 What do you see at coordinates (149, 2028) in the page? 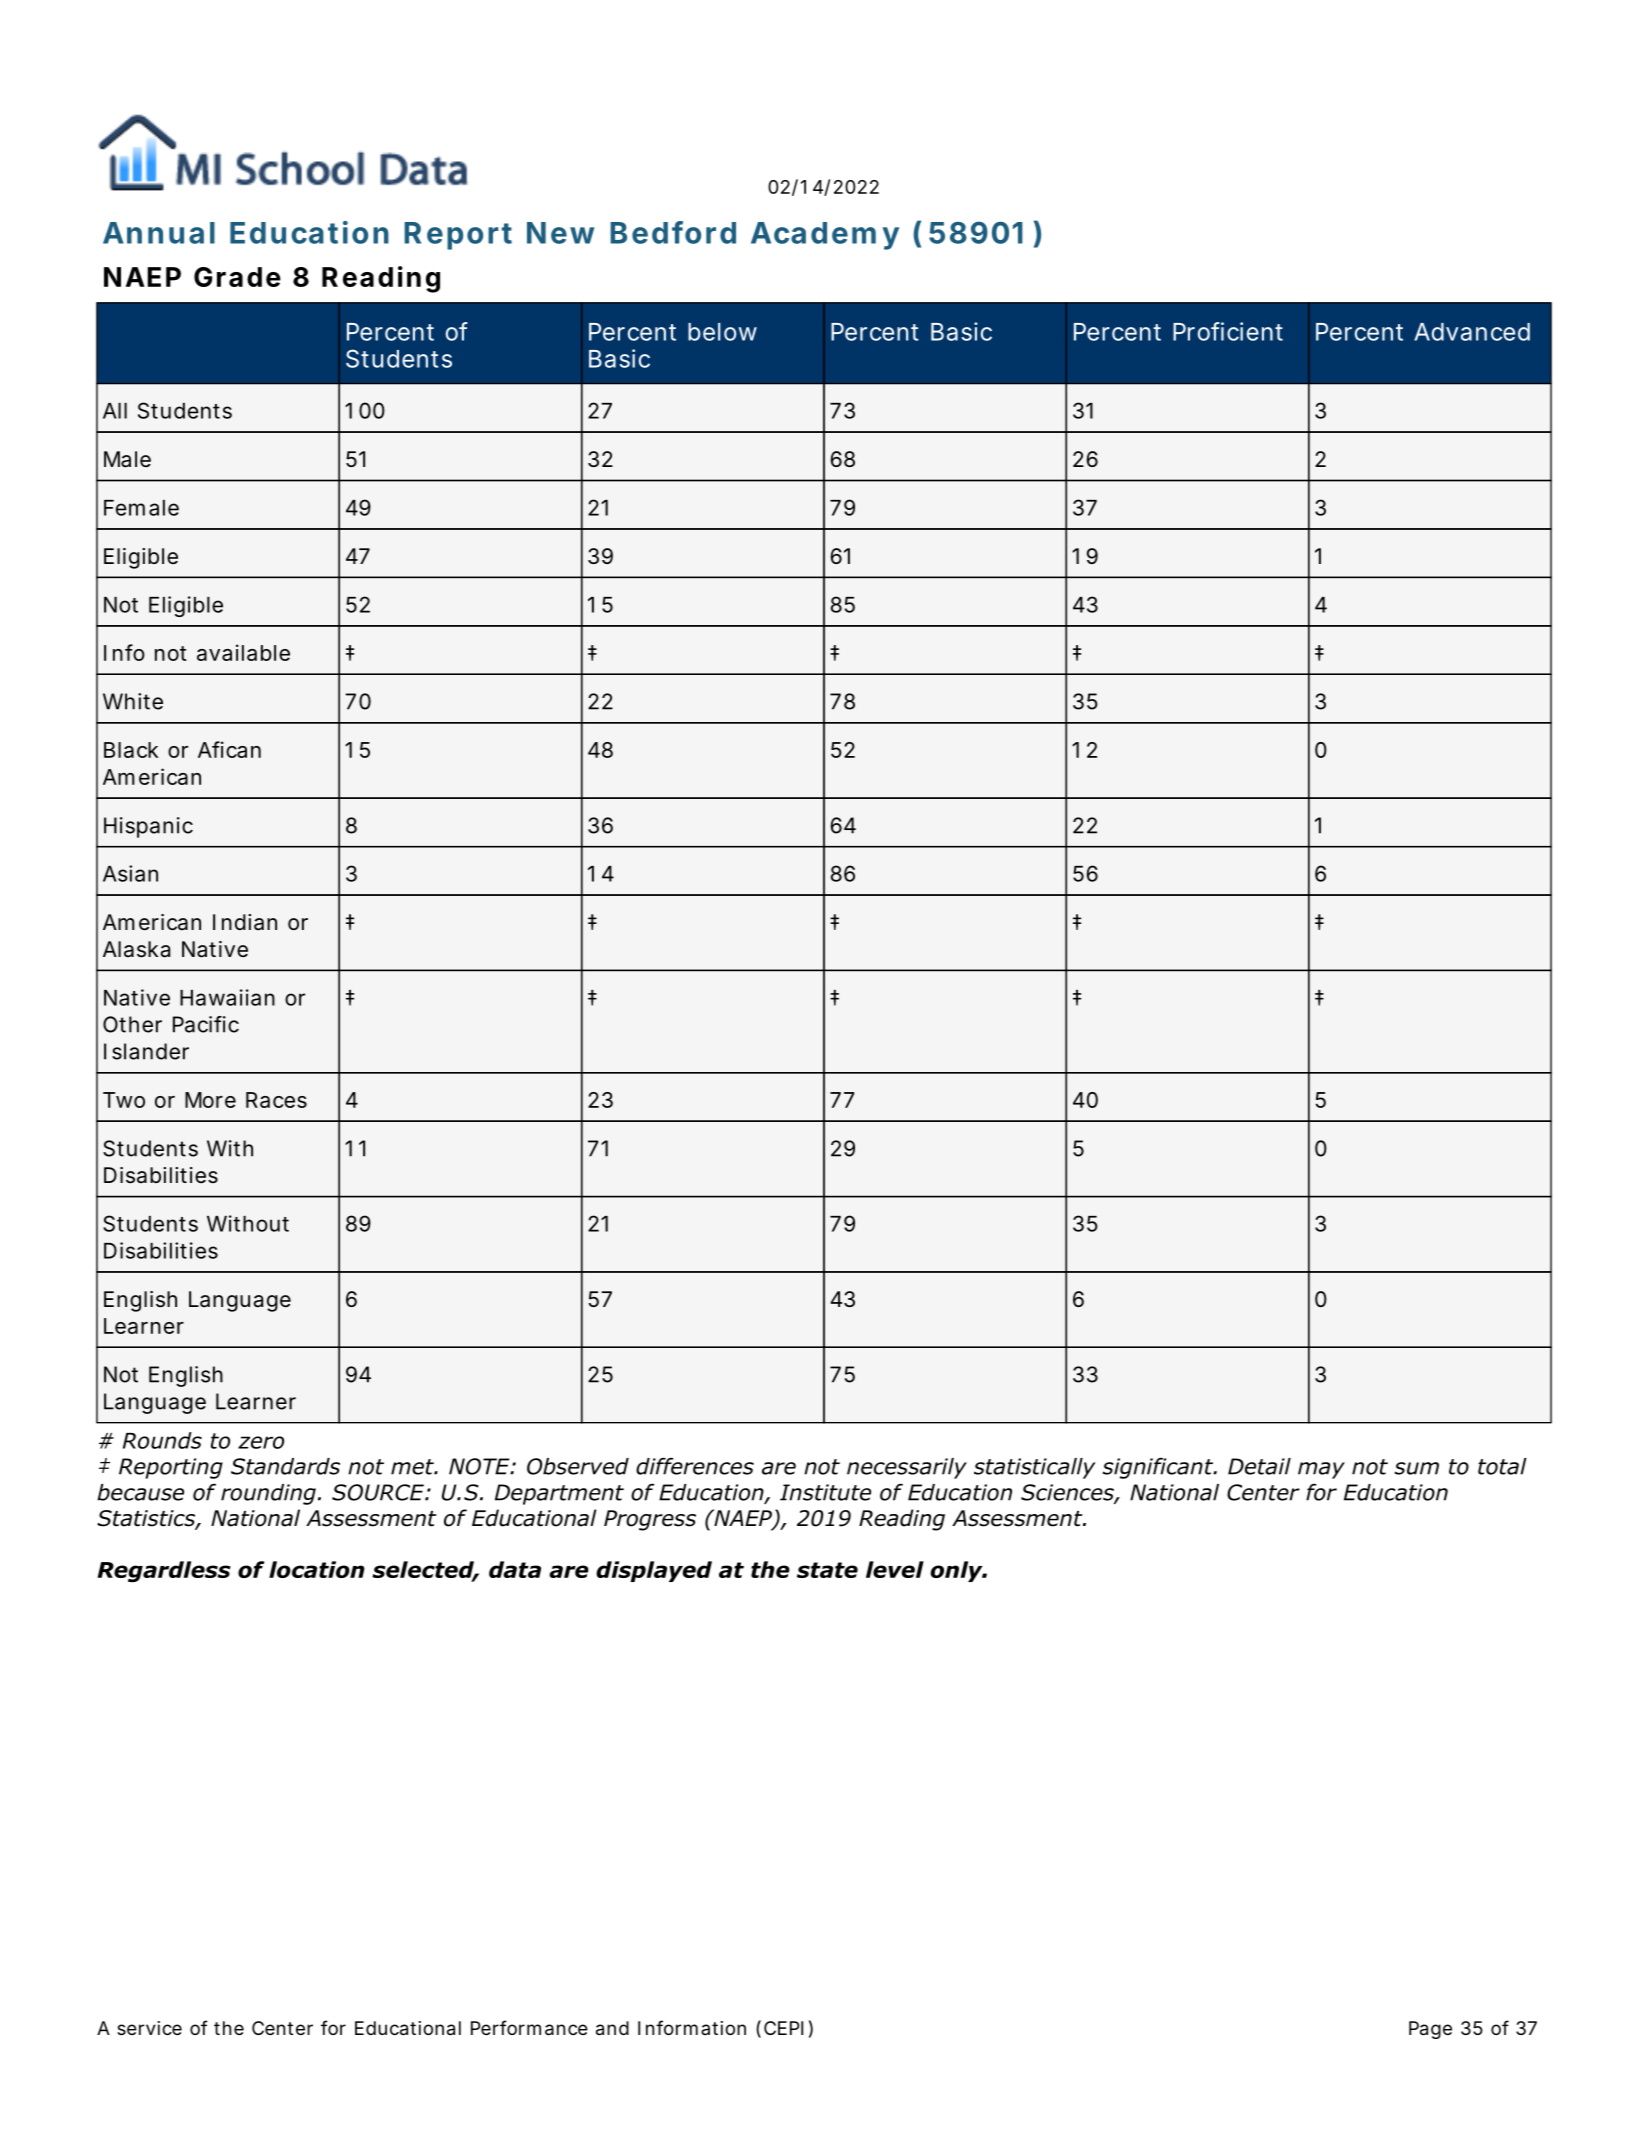
I see `service` at bounding box center [149, 2028].
